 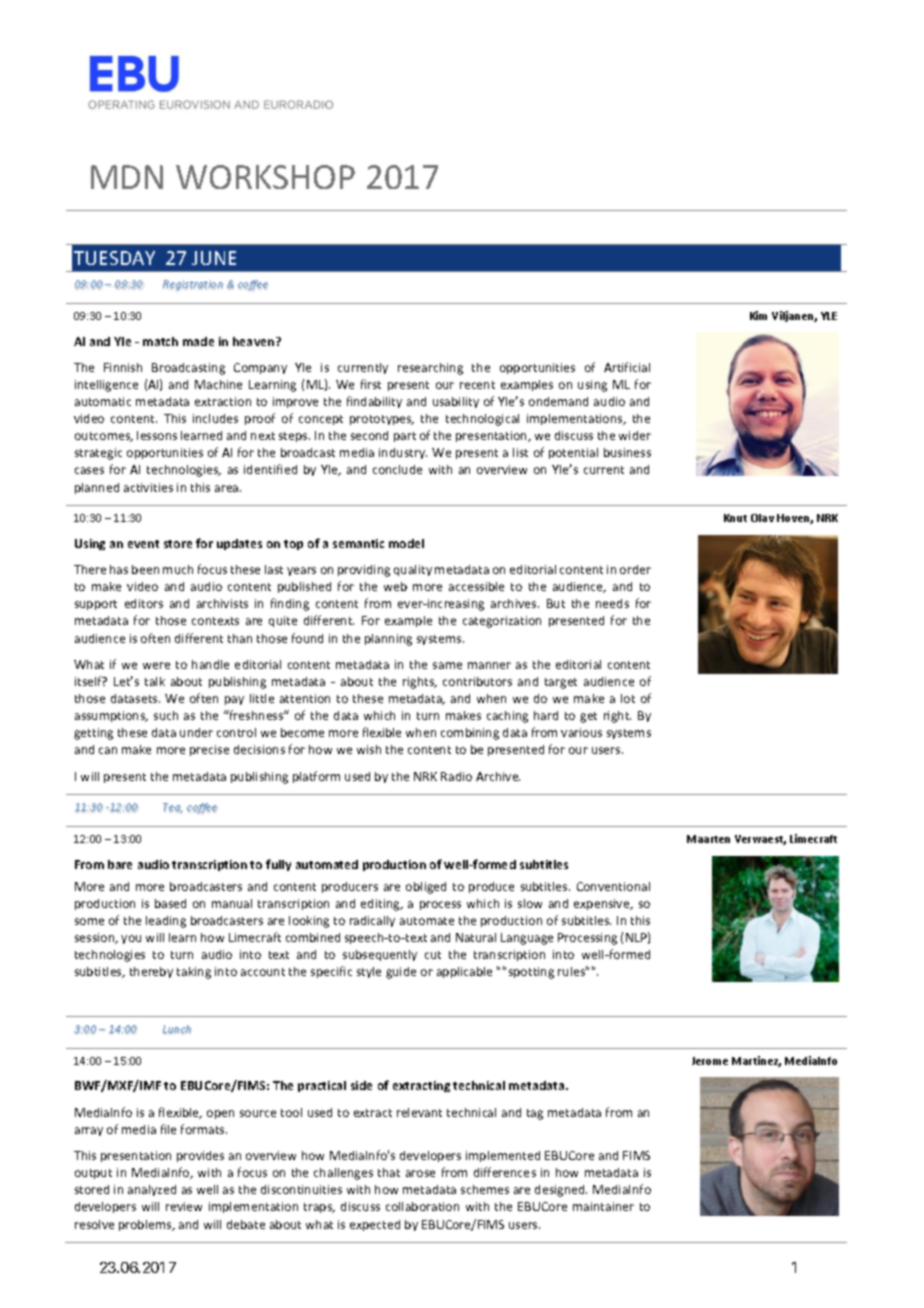 What do you see at coordinates (265, 177) in the screenshot?
I see `WORKSHOP` at bounding box center [265, 177].
